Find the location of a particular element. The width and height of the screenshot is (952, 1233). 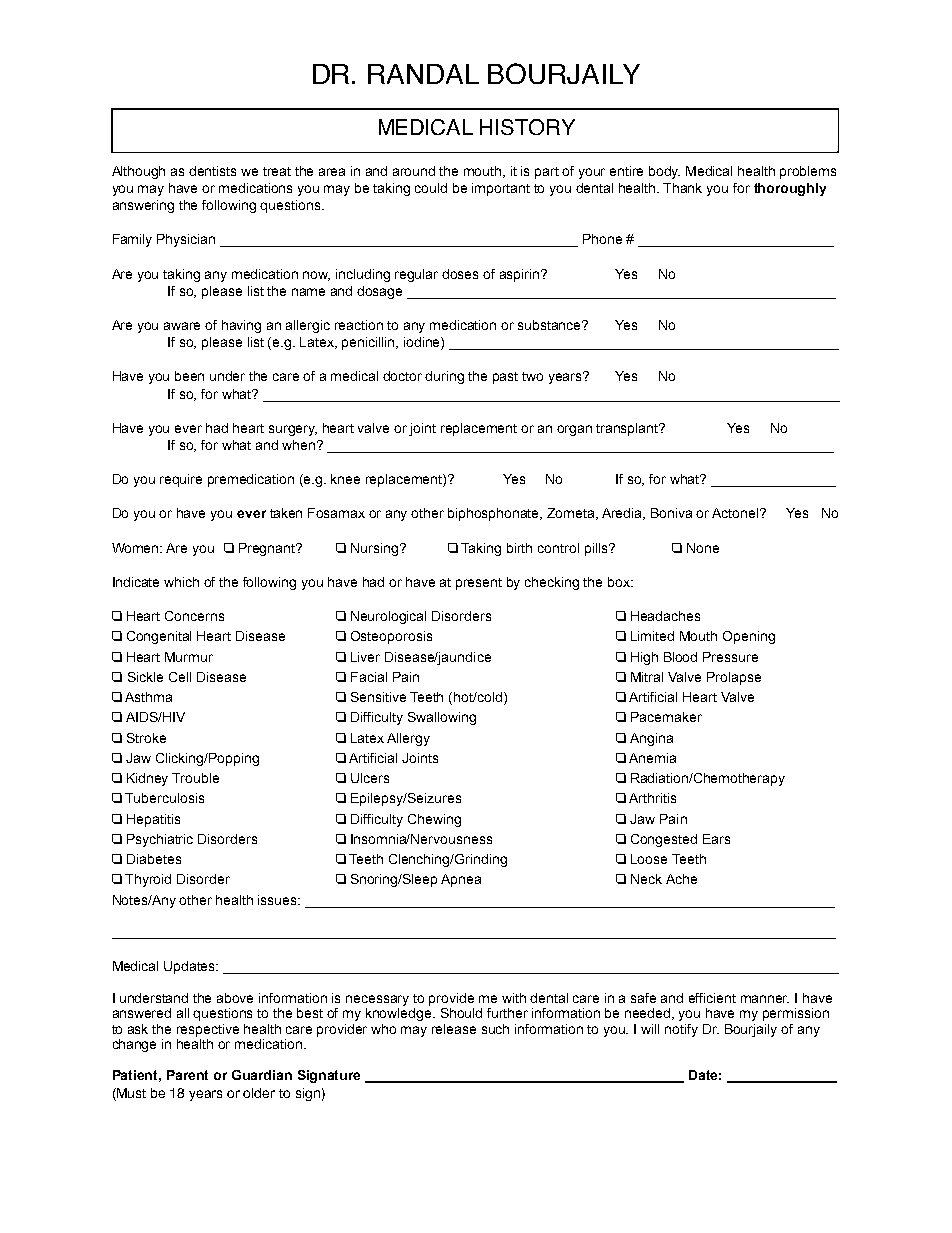

which is located at coordinates (181, 582).
